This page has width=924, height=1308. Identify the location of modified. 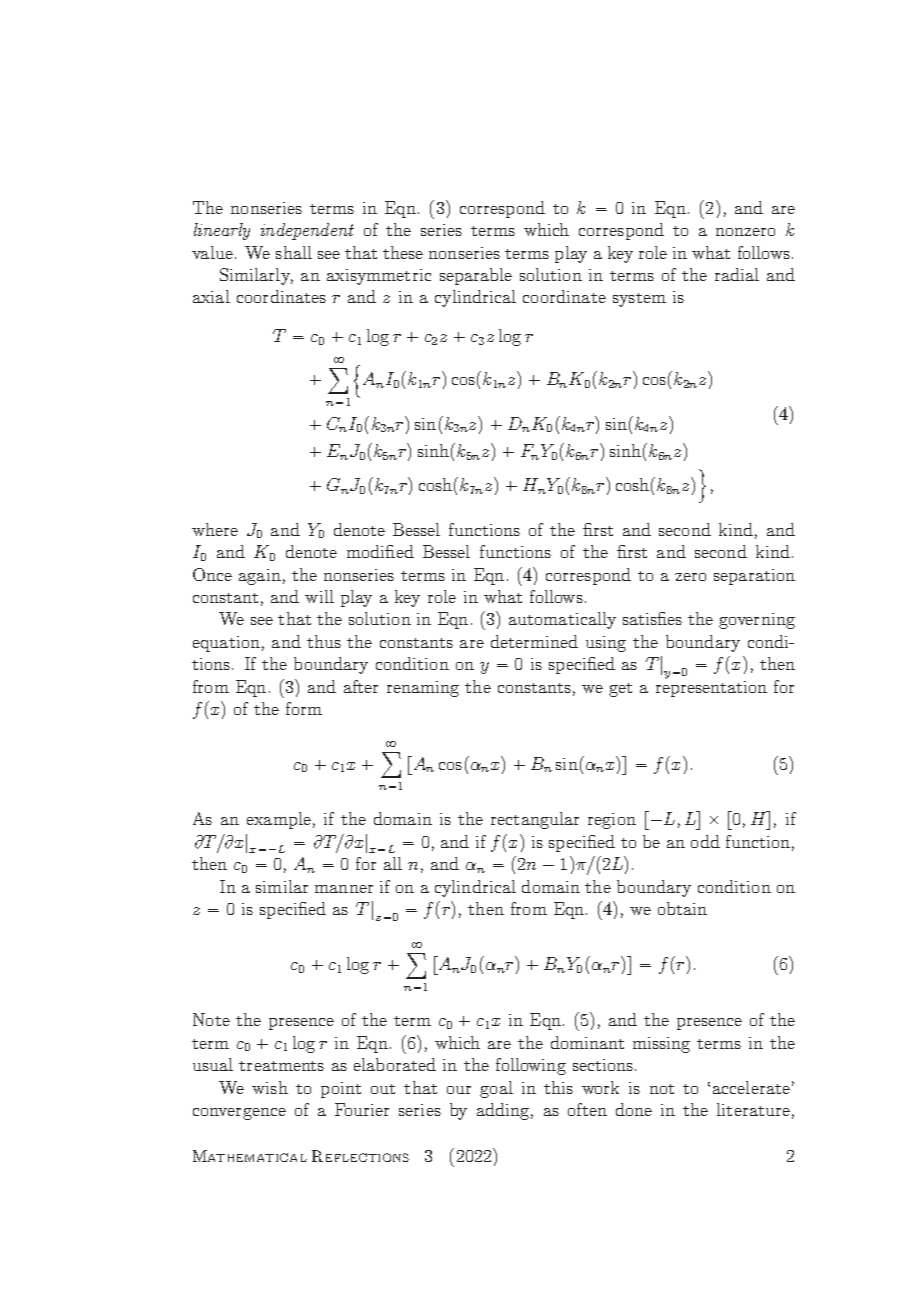
(380, 551).
